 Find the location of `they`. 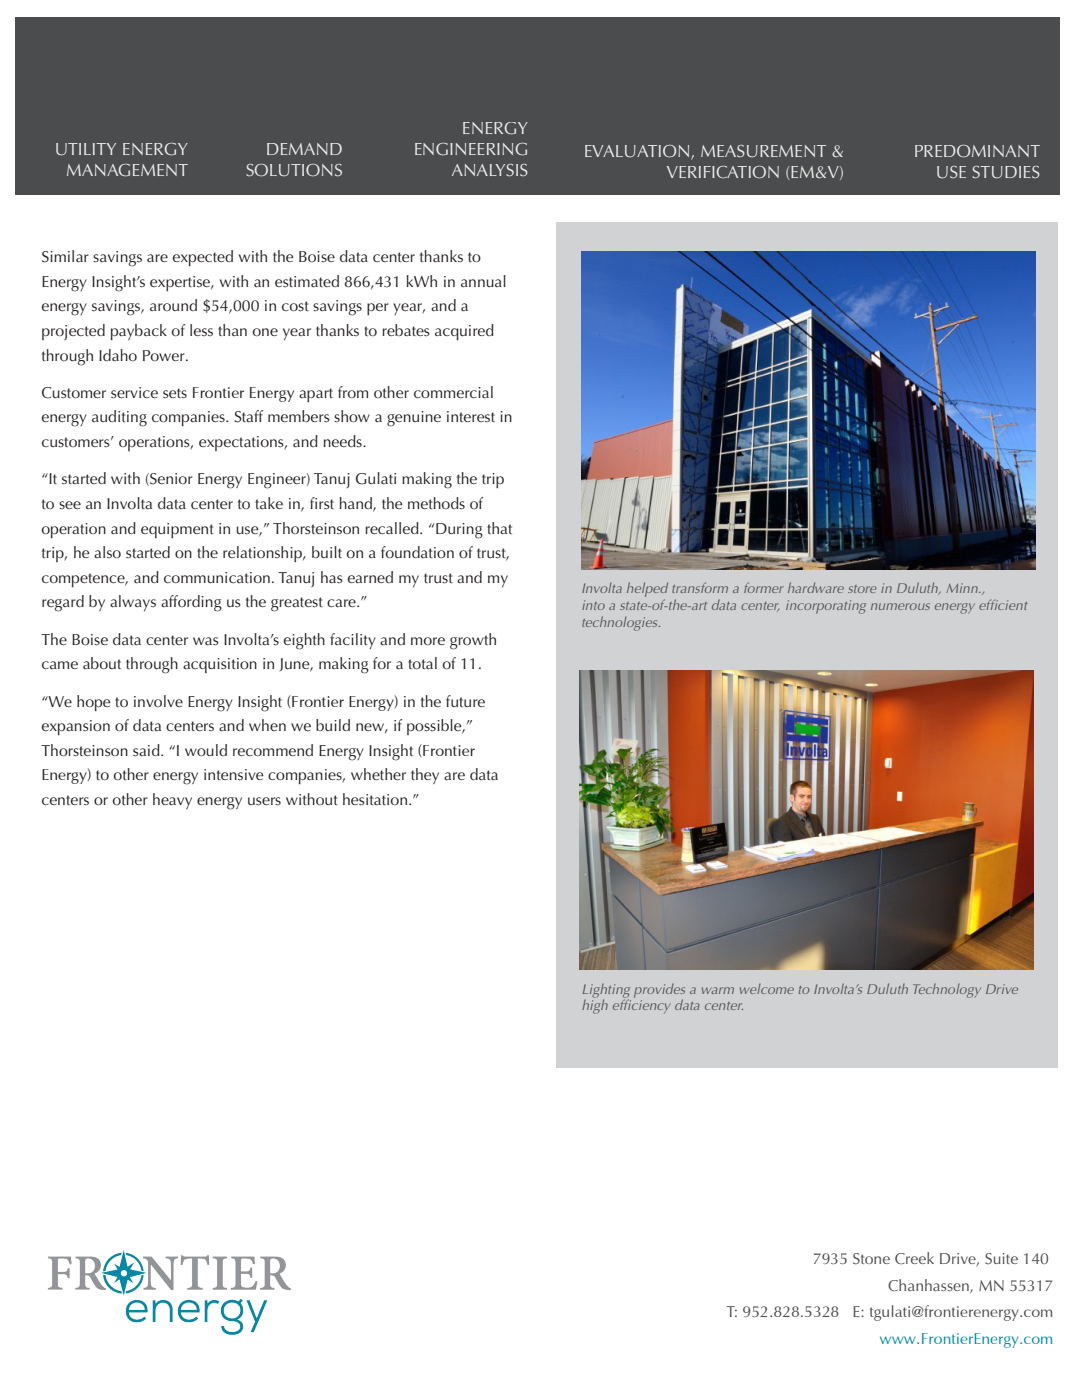

they is located at coordinates (425, 776).
